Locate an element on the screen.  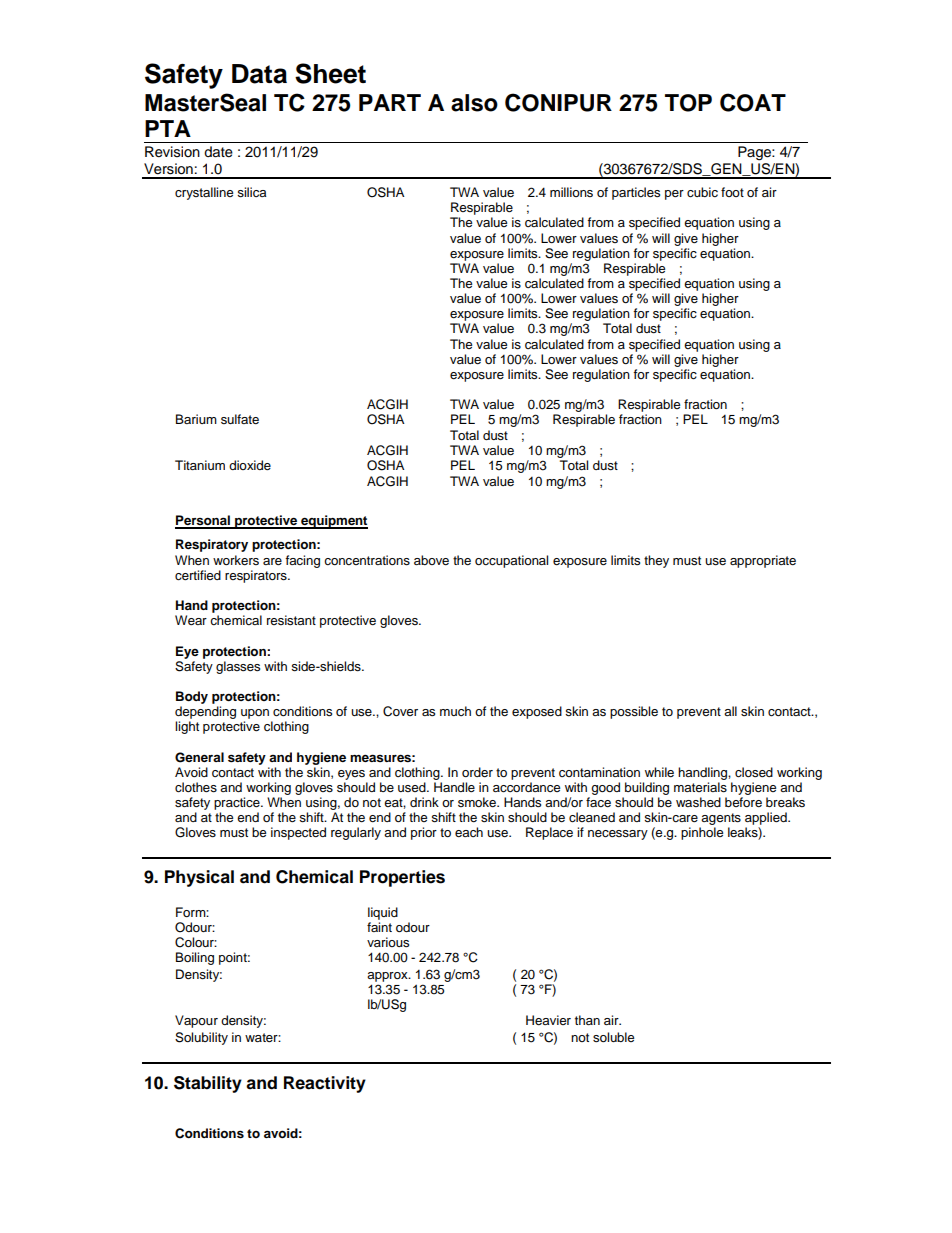
upon is located at coordinates (255, 714).
